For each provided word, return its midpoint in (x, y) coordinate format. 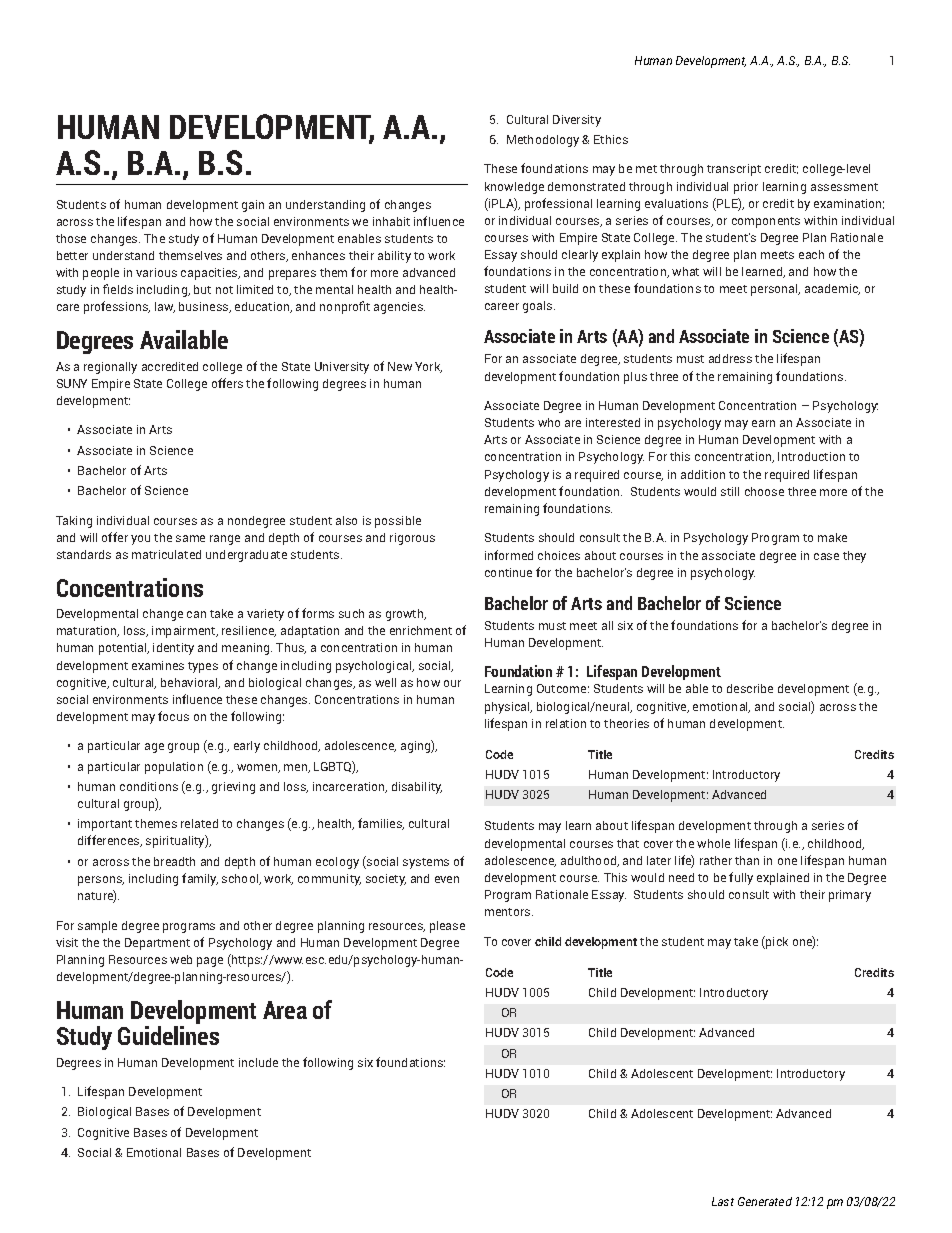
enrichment (421, 630)
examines (158, 665)
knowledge (514, 188)
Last (723, 1201)
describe (750, 688)
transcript (734, 170)
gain (253, 206)
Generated (765, 1201)
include (258, 1062)
